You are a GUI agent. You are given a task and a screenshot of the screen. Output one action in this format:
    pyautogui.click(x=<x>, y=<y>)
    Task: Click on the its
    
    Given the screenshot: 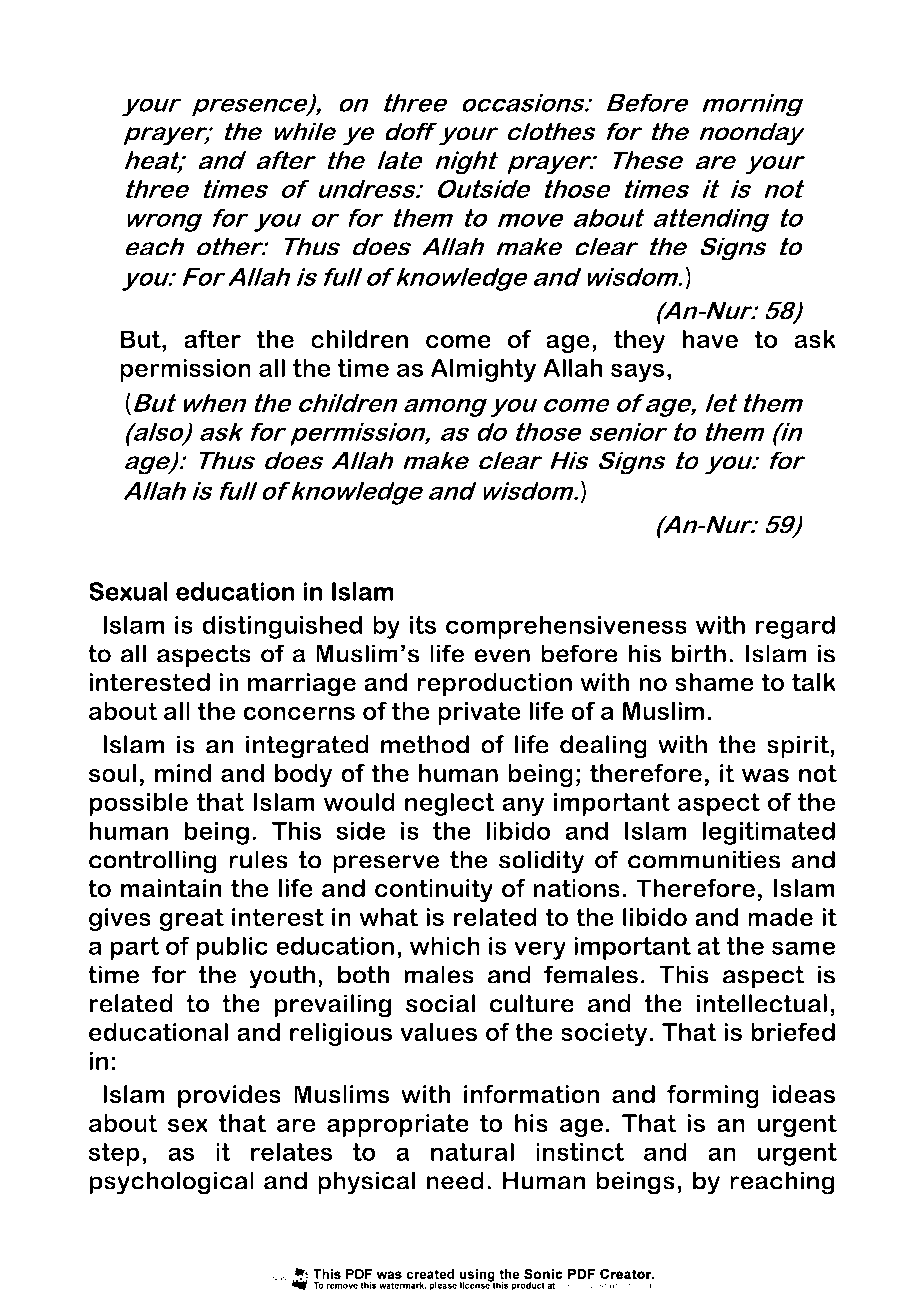 What is the action you would take?
    pyautogui.click(x=423, y=624)
